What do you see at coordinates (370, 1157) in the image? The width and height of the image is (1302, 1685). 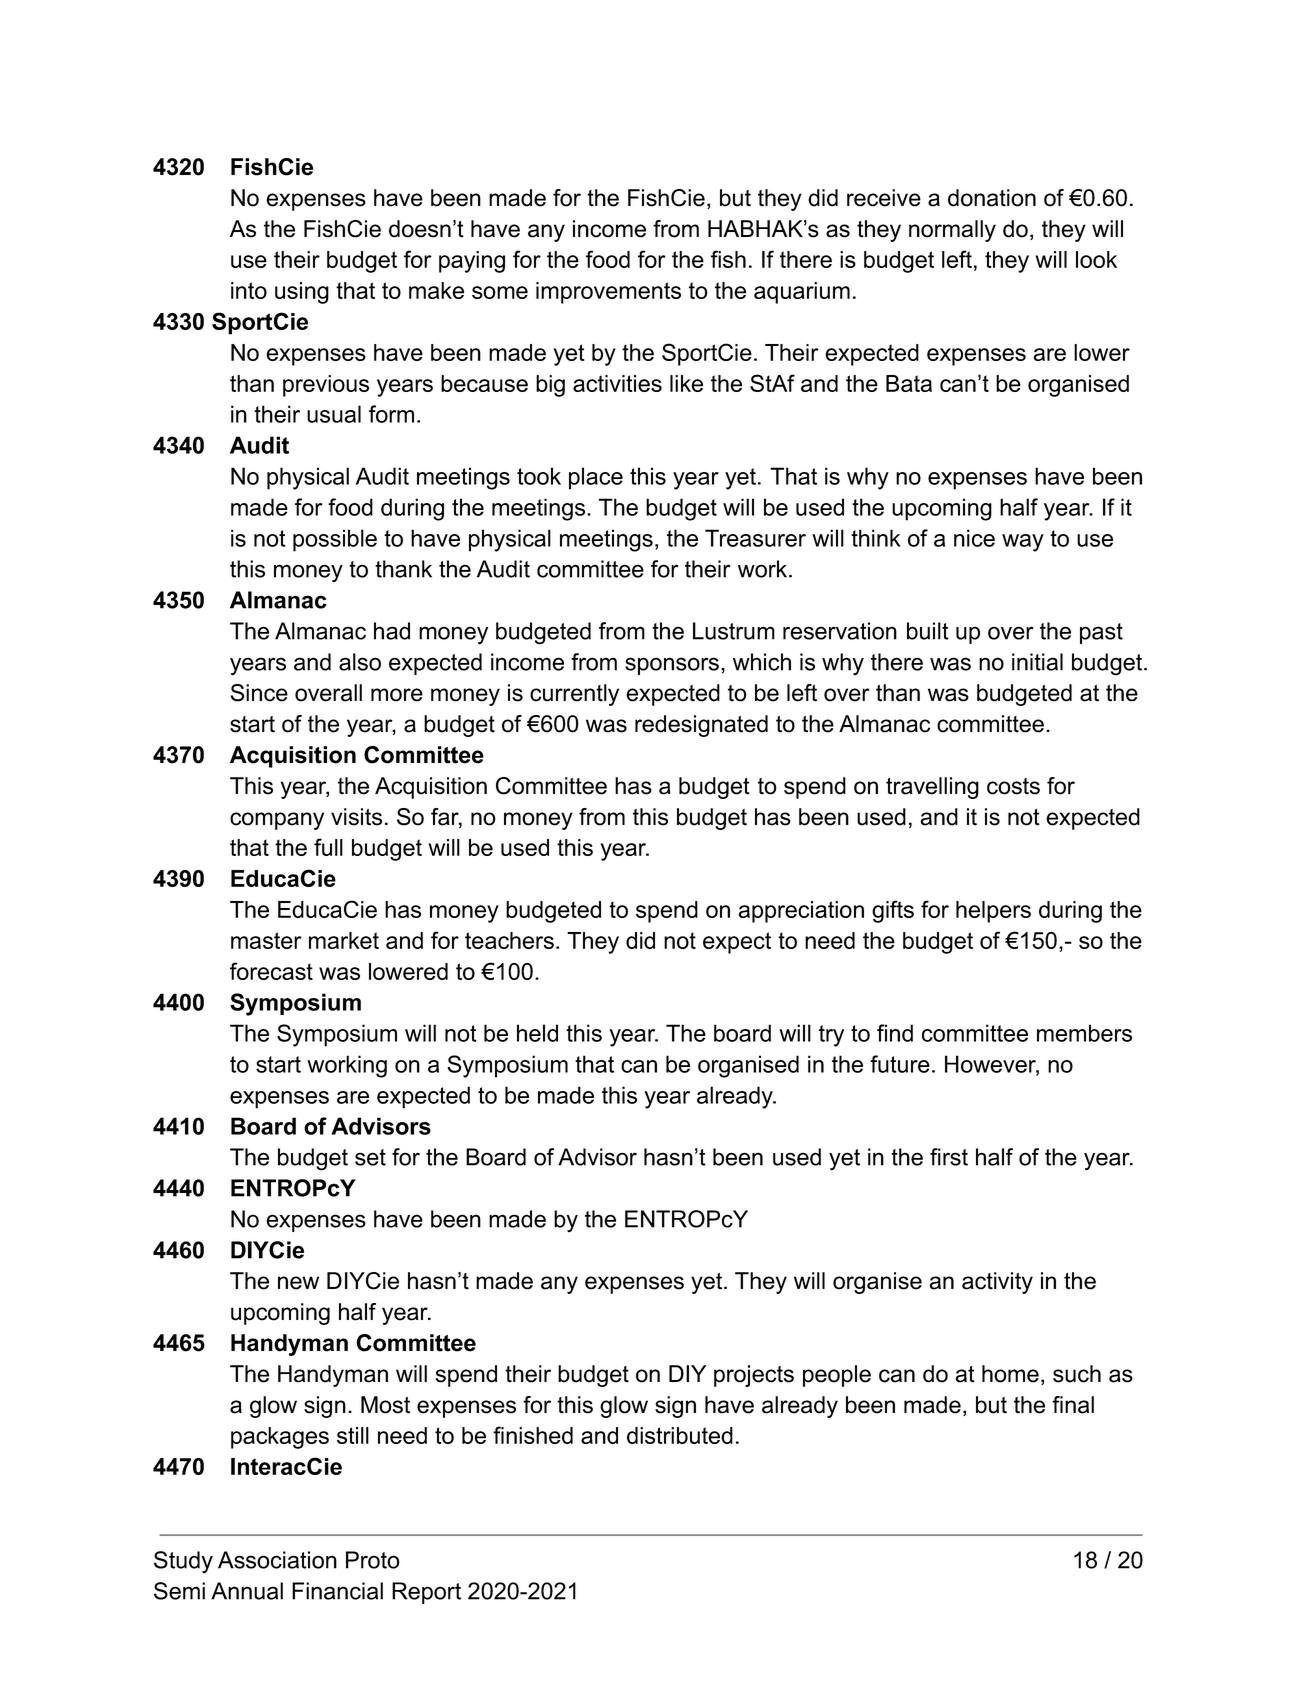 I see `set` at bounding box center [370, 1157].
